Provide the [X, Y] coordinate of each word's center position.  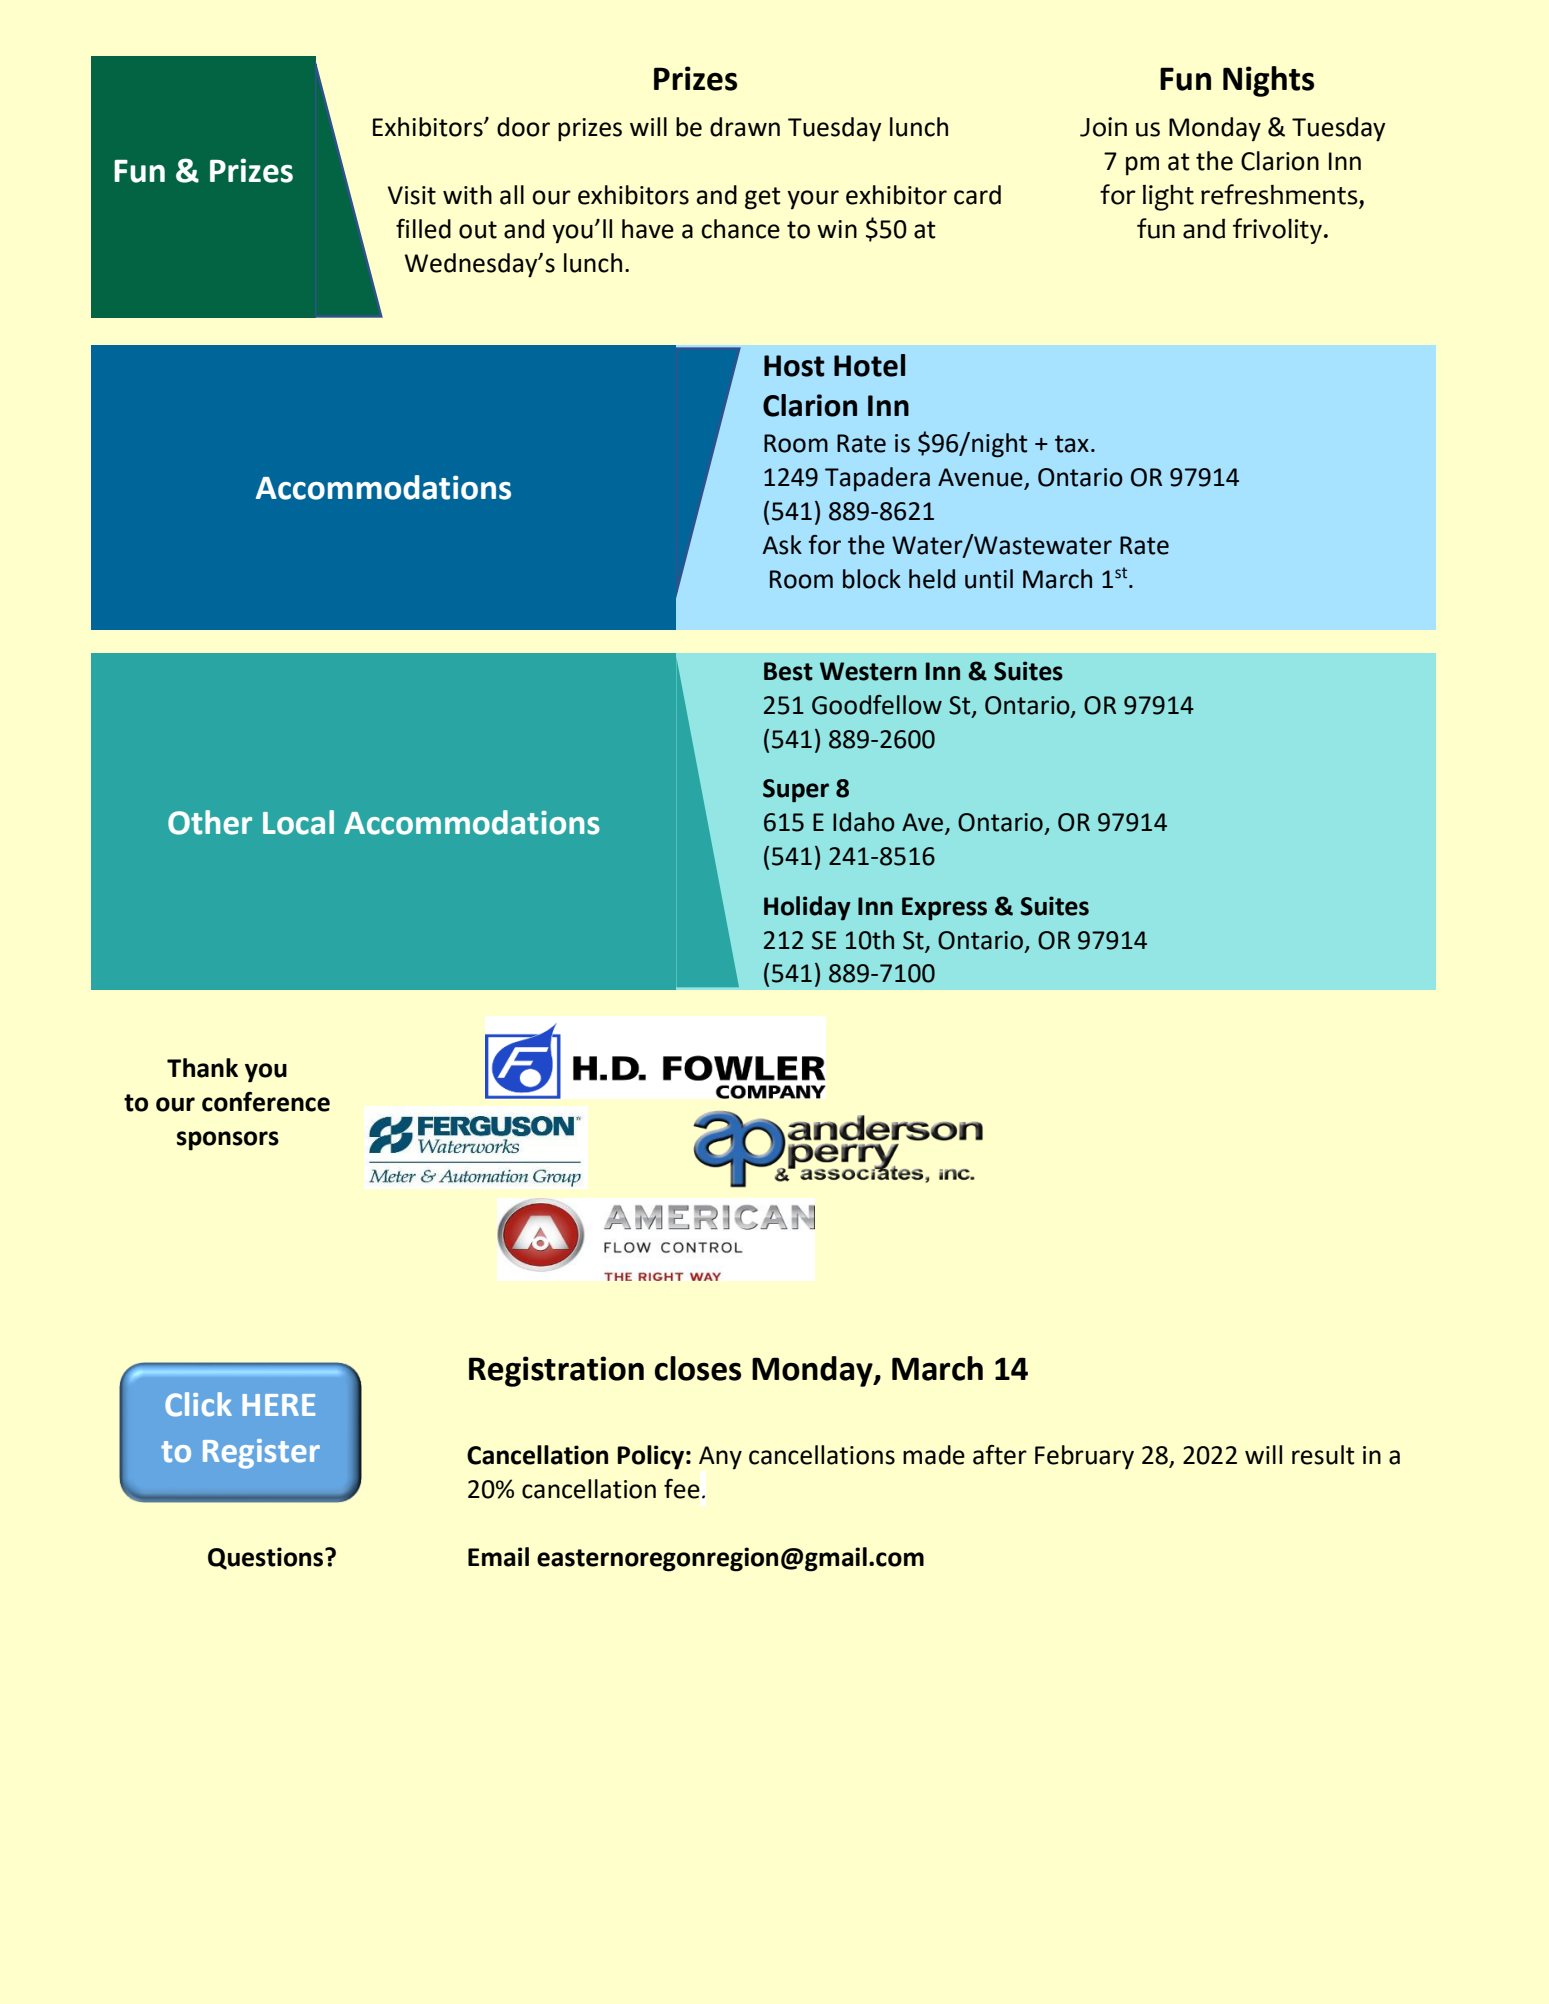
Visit [412, 195]
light [1168, 198]
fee [682, 1489]
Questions [267, 1558]
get [763, 198]
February [1084, 1457]
